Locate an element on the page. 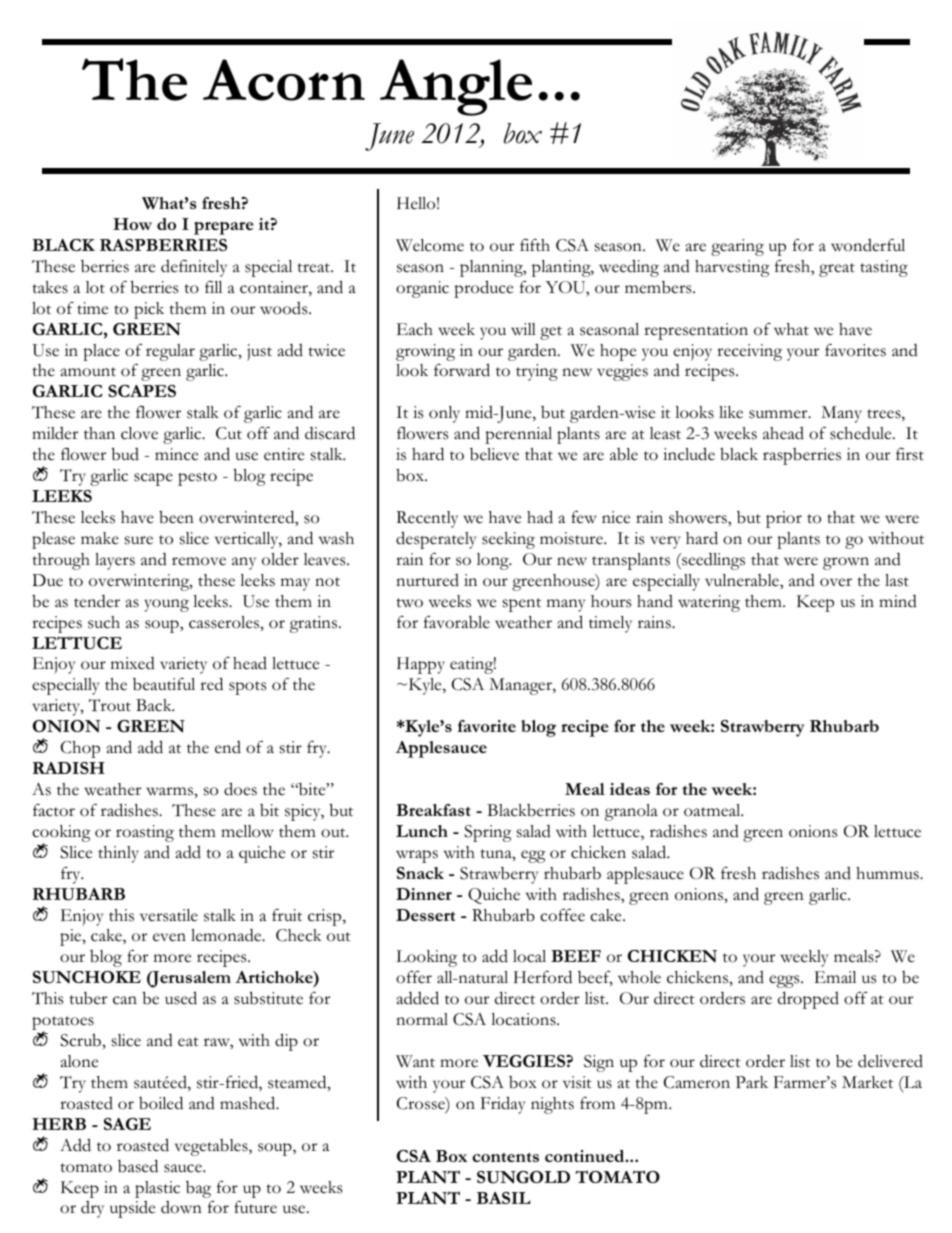 The height and width of the document is (1233, 952). Park is located at coordinates (752, 1082).
